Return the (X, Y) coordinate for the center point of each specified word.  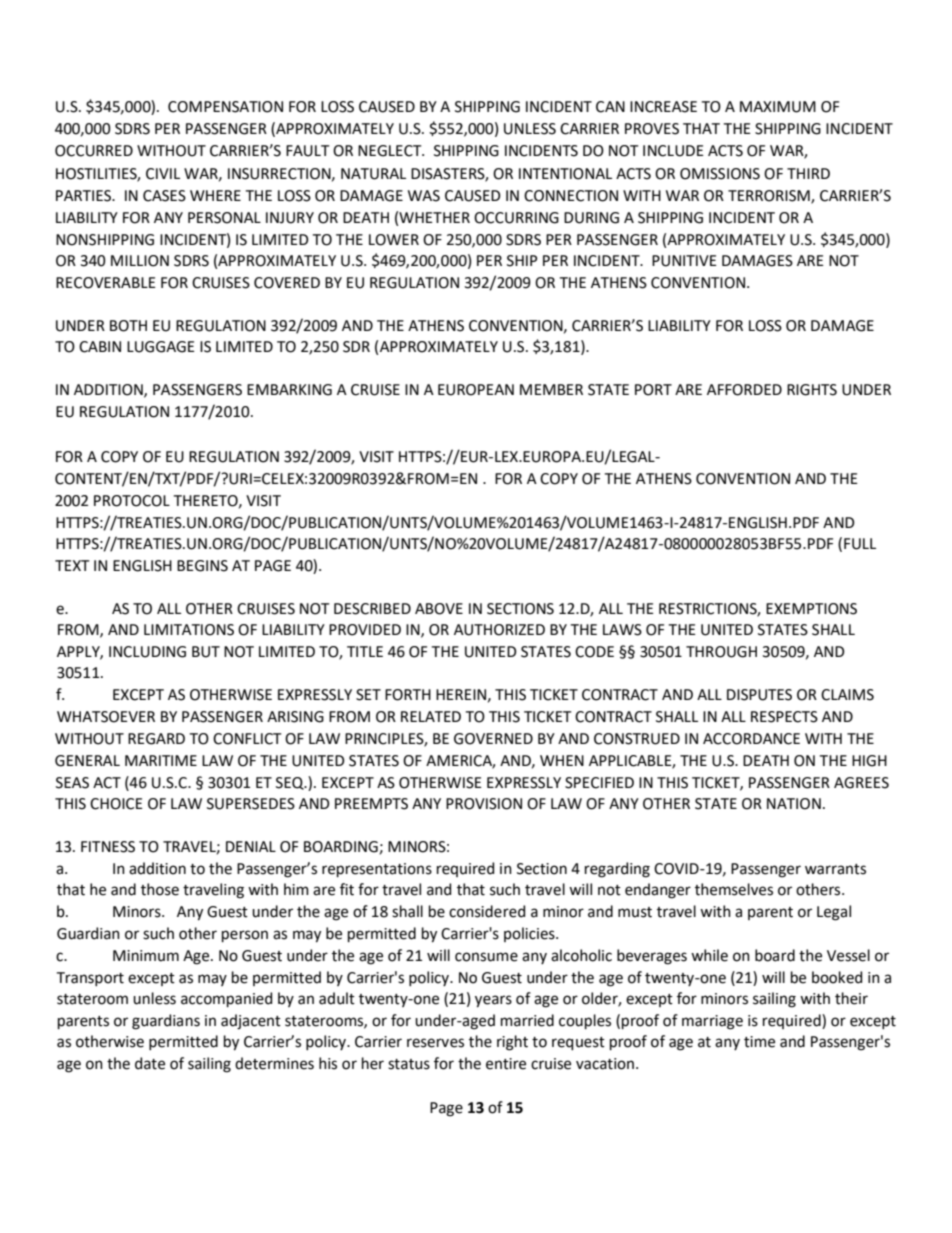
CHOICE (116, 804)
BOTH (128, 326)
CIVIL (163, 174)
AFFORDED (744, 390)
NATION (794, 804)
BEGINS (202, 566)
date (150, 1063)
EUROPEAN (476, 390)
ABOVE (439, 609)
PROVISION (484, 804)
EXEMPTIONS (811, 609)
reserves (435, 1043)
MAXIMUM (778, 107)
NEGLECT (391, 151)
